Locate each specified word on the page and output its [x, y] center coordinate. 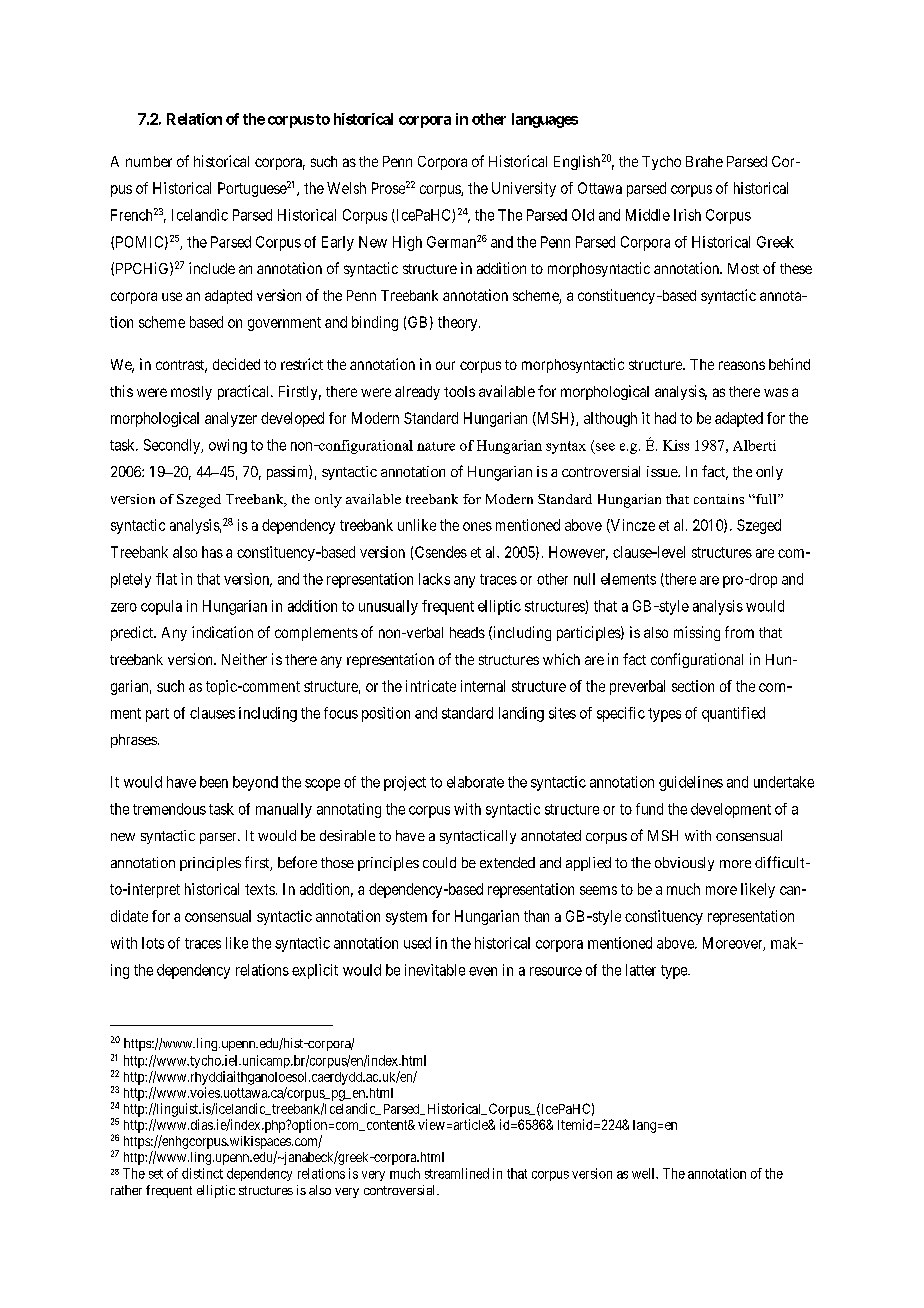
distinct [202, 1173]
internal [483, 686]
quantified [733, 714]
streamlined [457, 1173]
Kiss [676, 445]
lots [153, 943]
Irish [687, 215]
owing [228, 446]
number [149, 161]
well [645, 1173]
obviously [684, 864]
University [524, 189]
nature [436, 446]
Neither [244, 659]
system [406, 918]
